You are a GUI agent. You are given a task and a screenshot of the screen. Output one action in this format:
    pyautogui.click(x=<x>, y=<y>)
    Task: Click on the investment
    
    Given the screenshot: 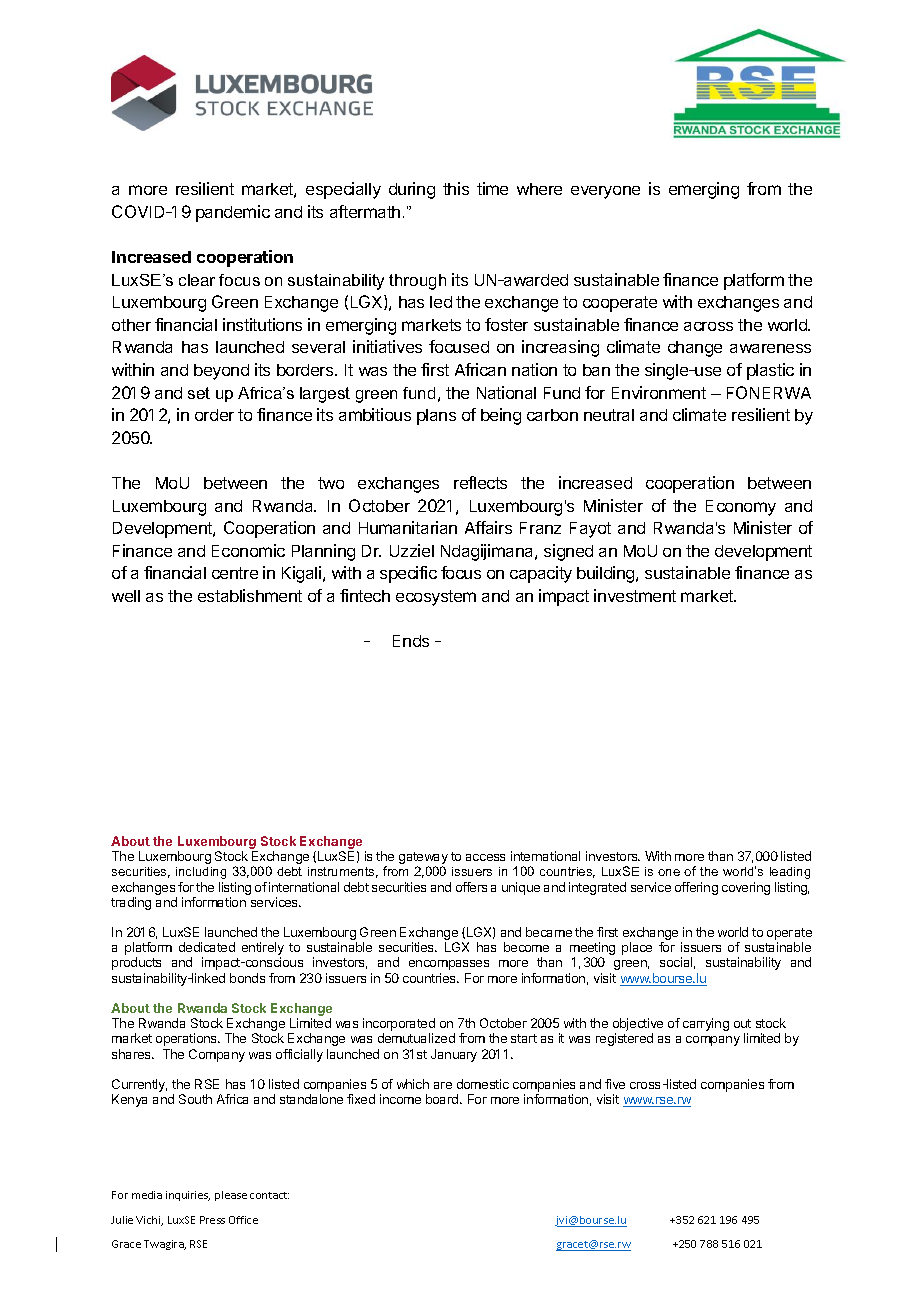 What is the action you would take?
    pyautogui.click(x=635, y=595)
